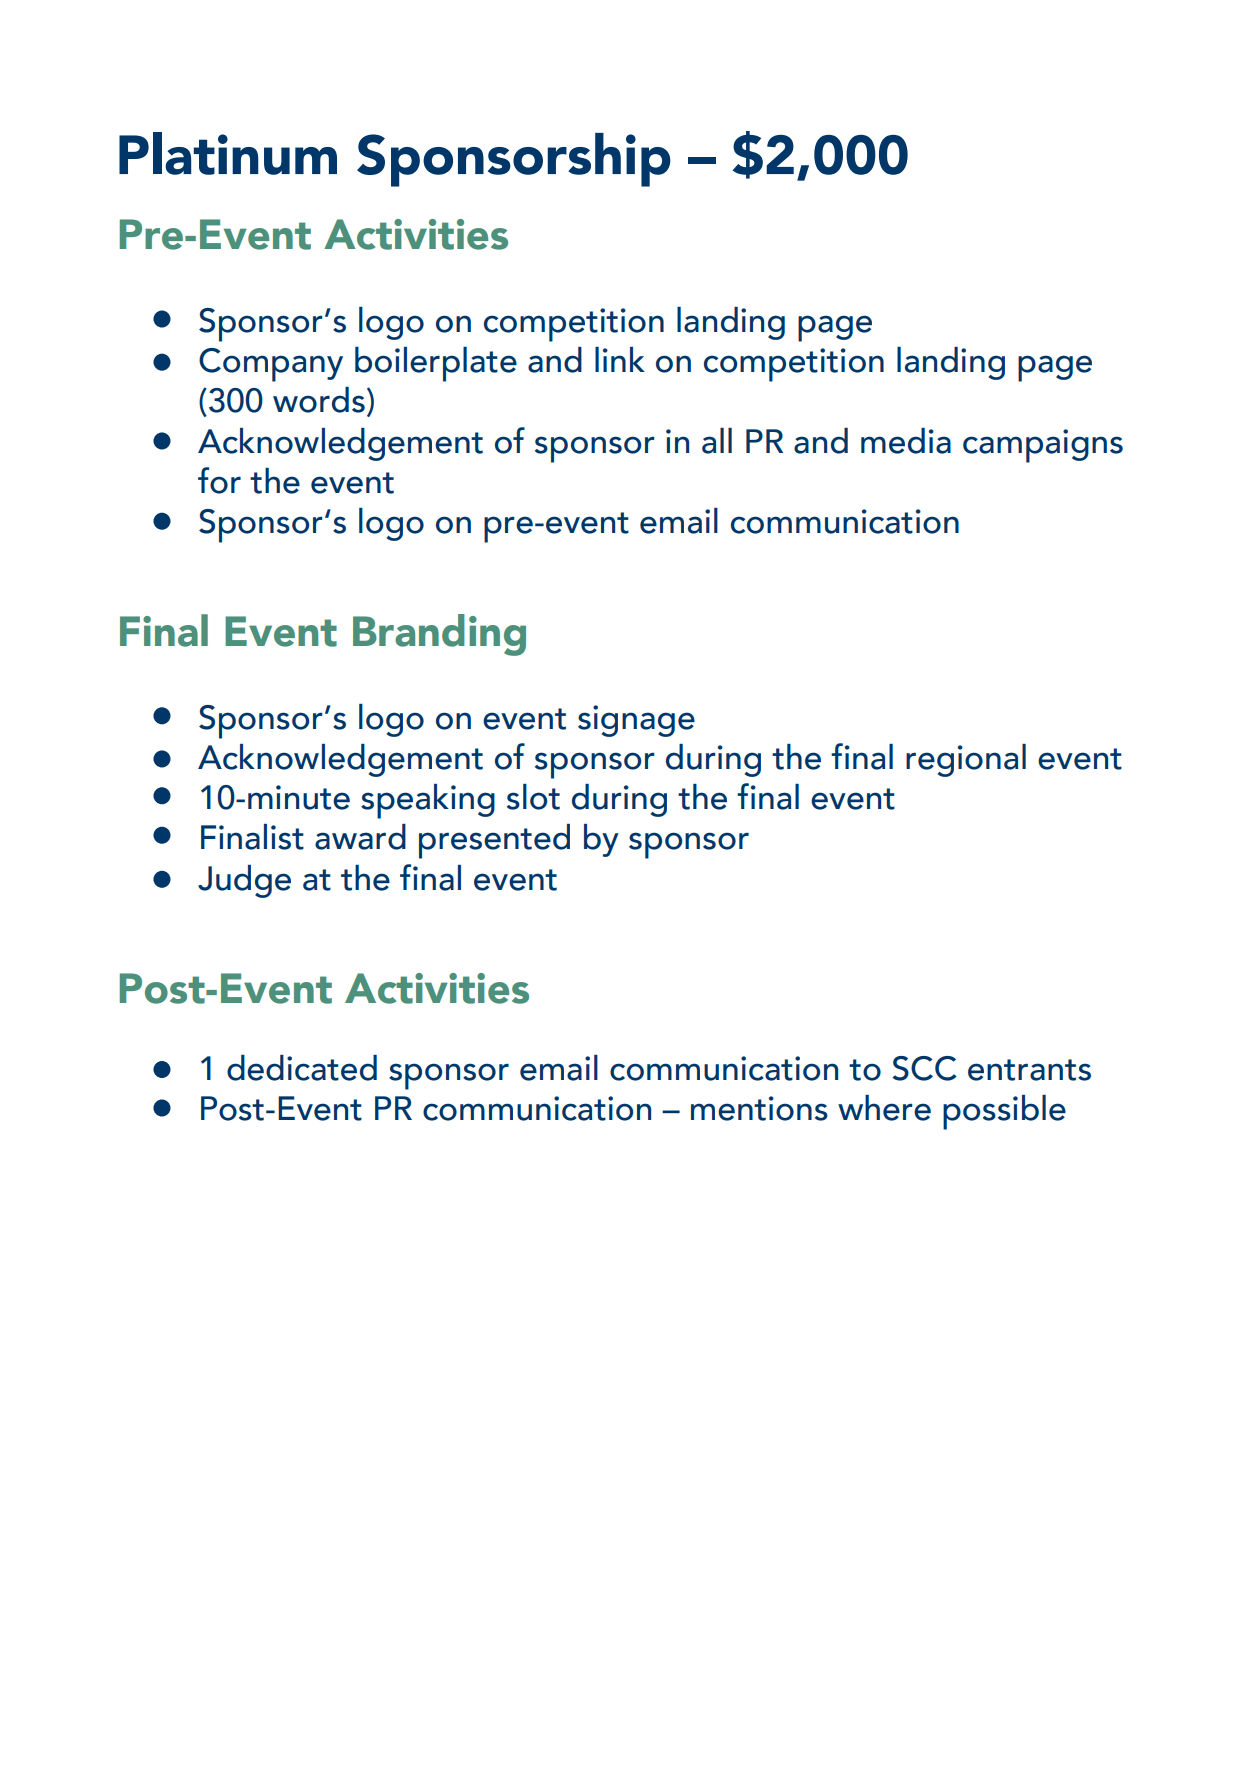  I want to click on mentions, so click(759, 1108).
